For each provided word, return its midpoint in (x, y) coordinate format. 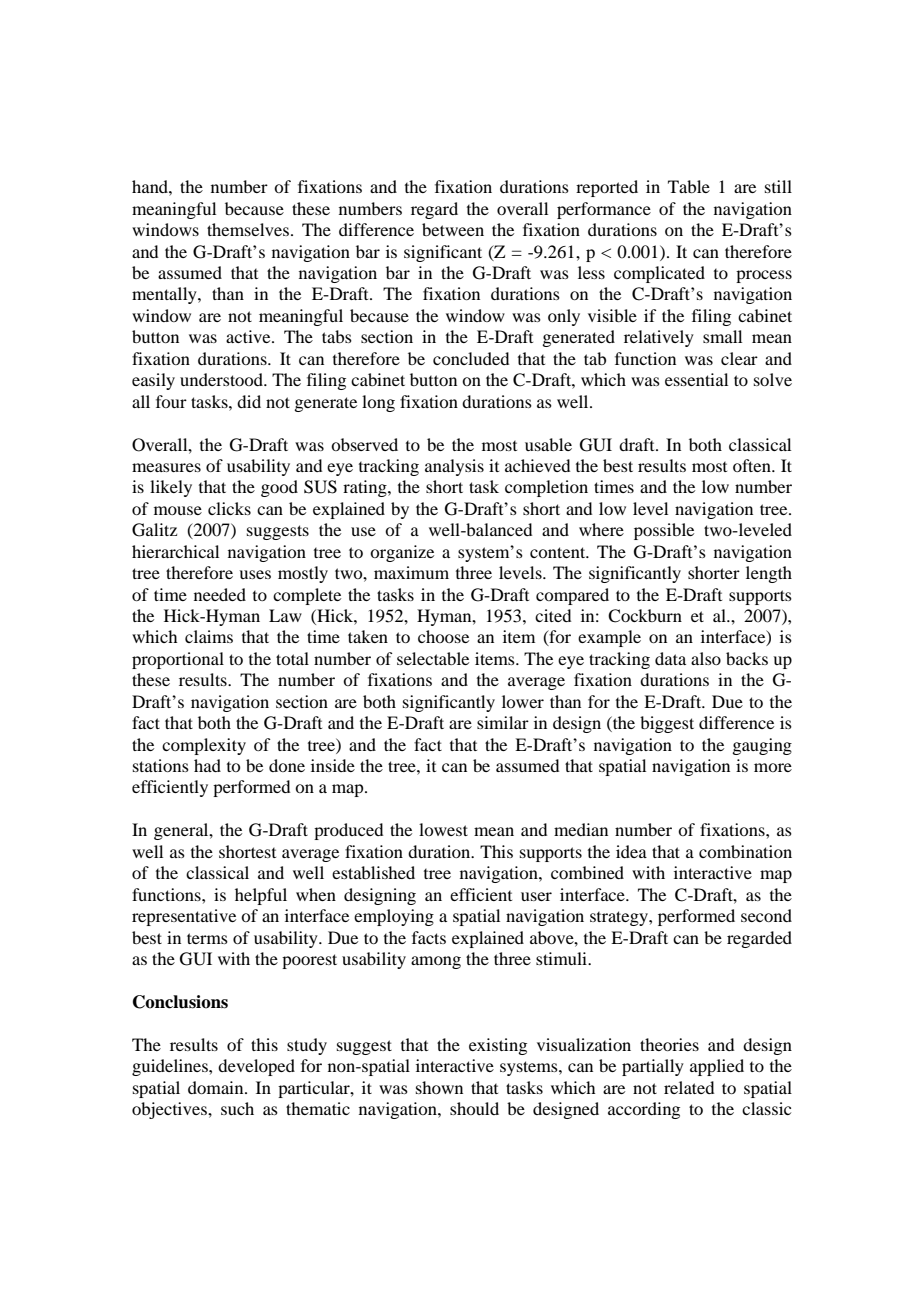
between (453, 229)
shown (439, 1087)
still (778, 186)
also (706, 658)
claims (209, 636)
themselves (249, 229)
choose (443, 636)
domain (217, 1087)
